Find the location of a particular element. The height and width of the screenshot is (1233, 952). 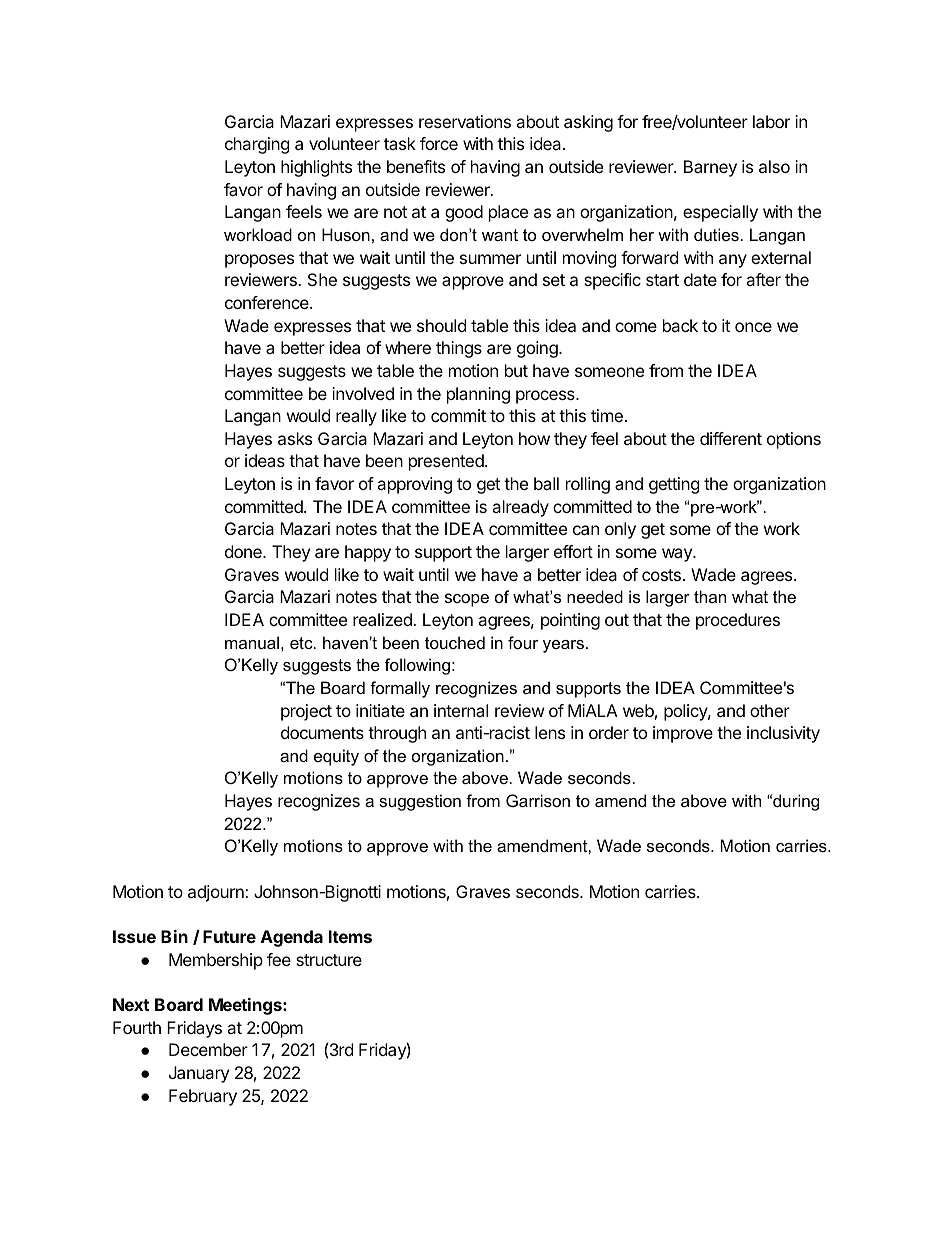

Barney is located at coordinates (710, 168).
